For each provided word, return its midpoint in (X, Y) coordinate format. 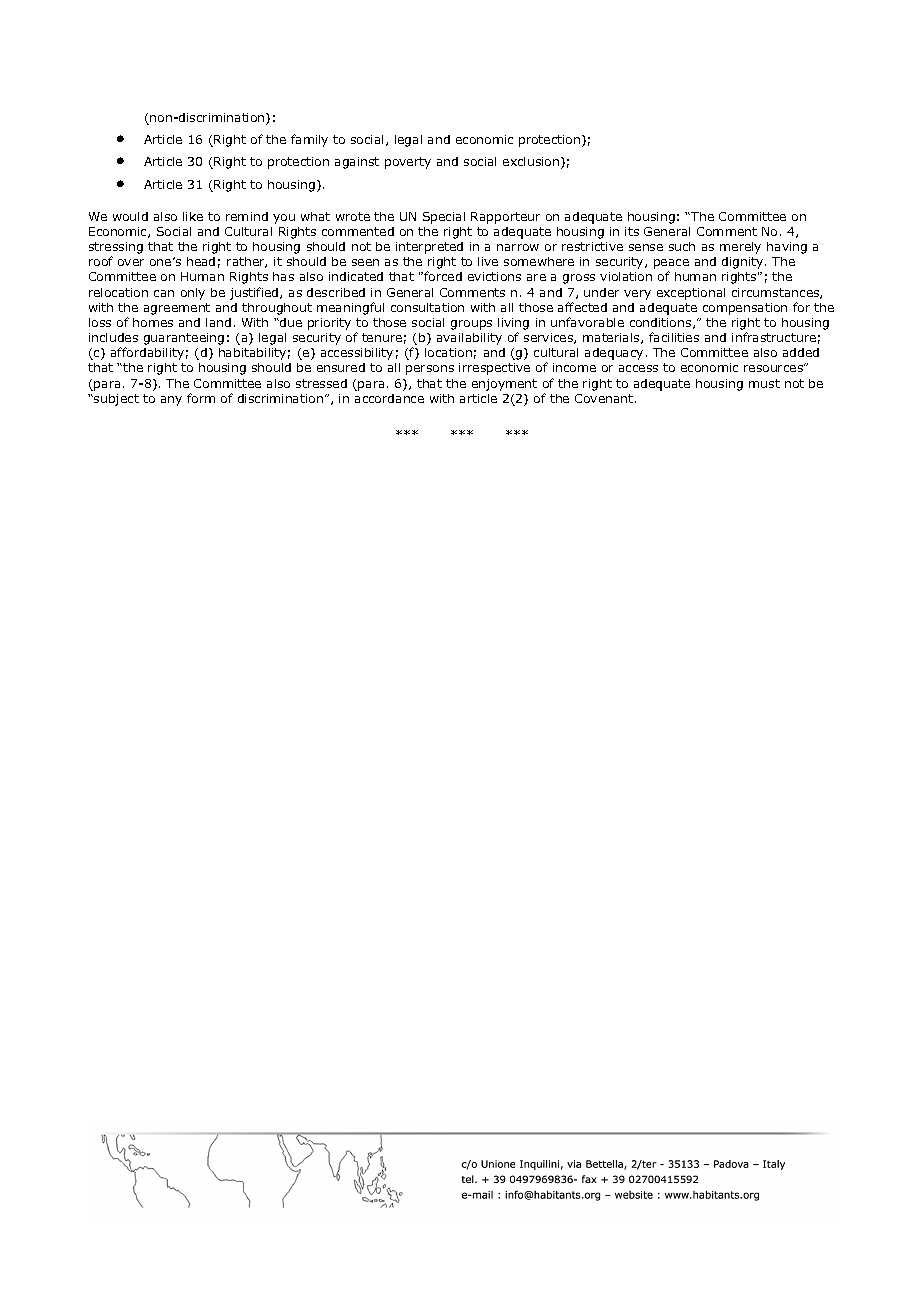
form (201, 398)
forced (442, 276)
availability (469, 339)
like (193, 216)
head (201, 261)
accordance (389, 398)
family (309, 140)
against (357, 163)
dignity (744, 263)
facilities (674, 337)
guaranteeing (184, 339)
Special (444, 218)
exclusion (532, 163)
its (632, 231)
